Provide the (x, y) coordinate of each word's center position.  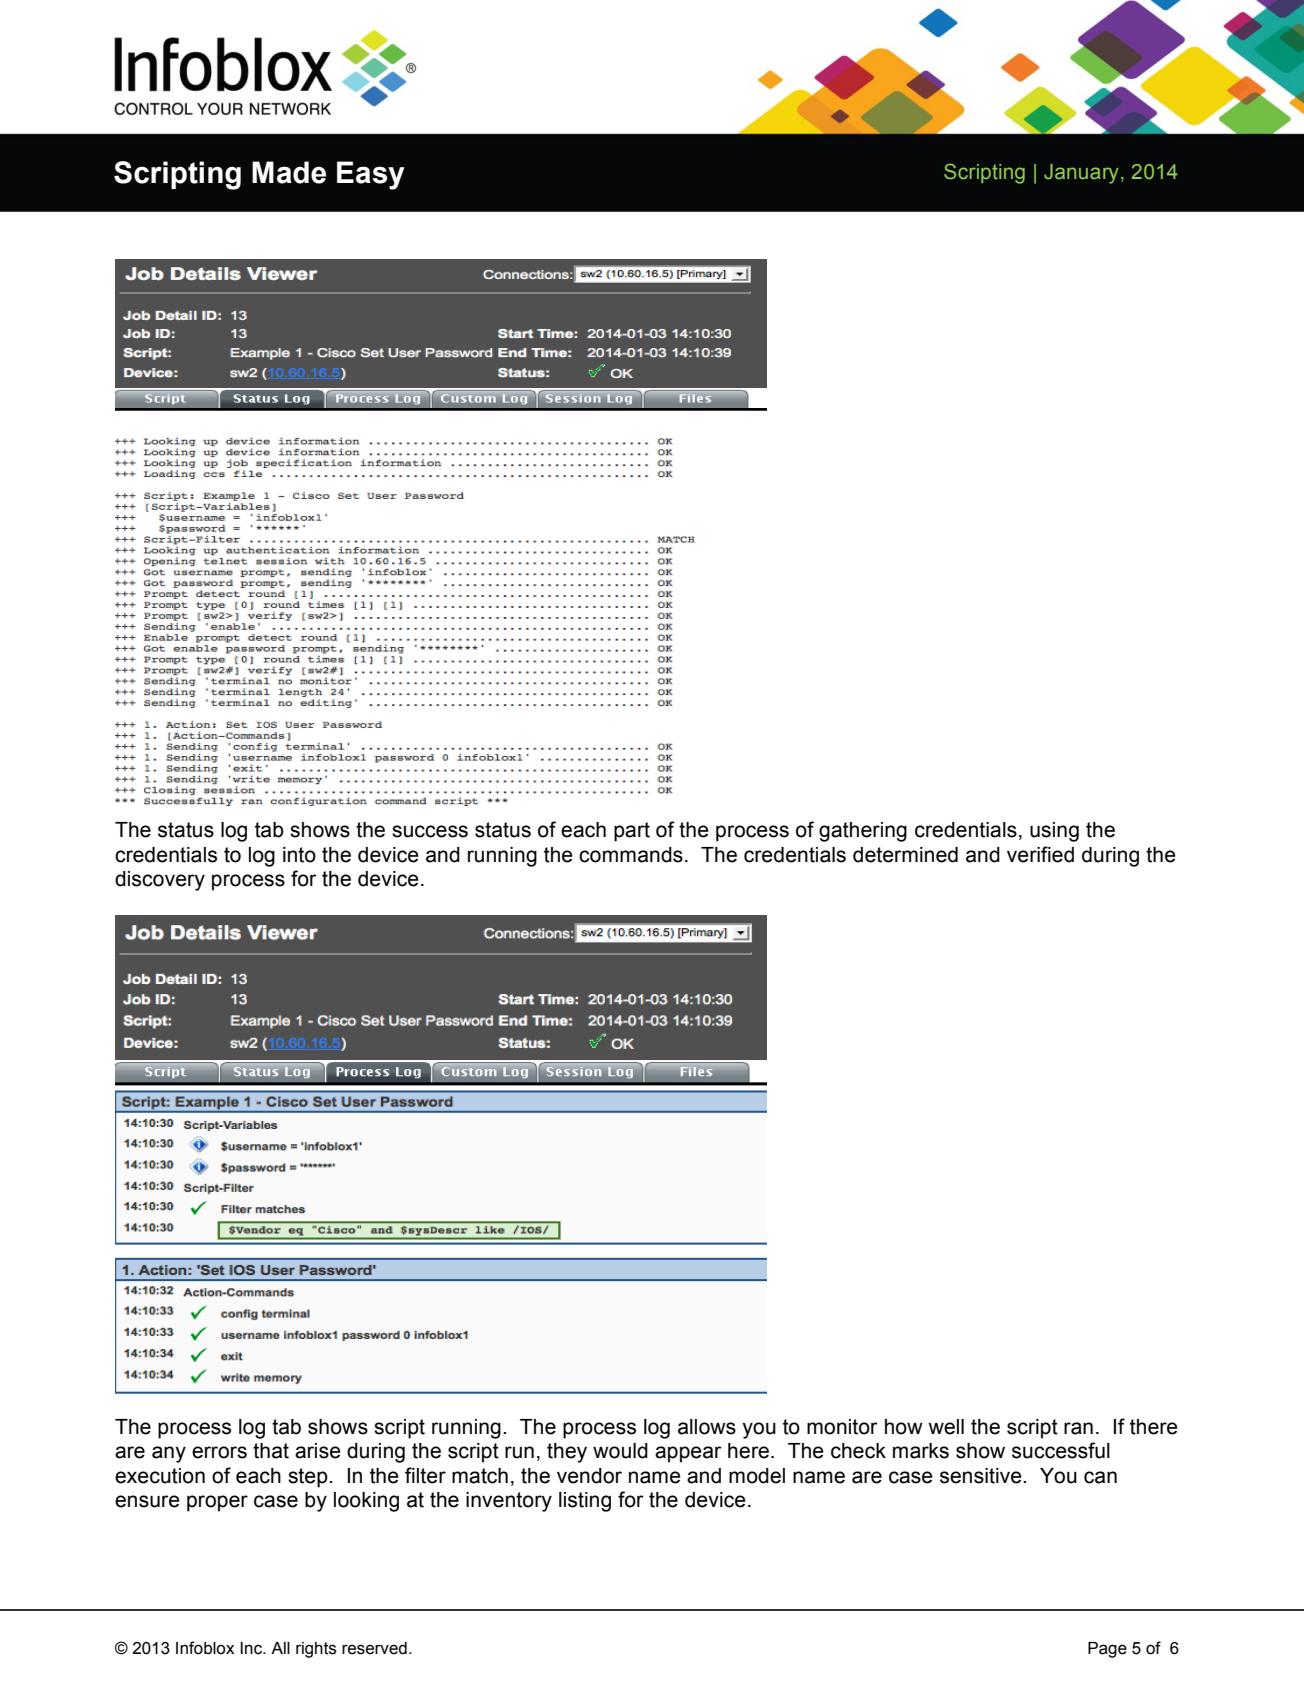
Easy (371, 175)
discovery (160, 881)
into (299, 855)
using (1054, 832)
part (632, 832)
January (1081, 174)
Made (289, 172)
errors (219, 1452)
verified (1040, 854)
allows (707, 1427)
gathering (863, 832)
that (271, 1451)
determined (905, 855)
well (946, 1427)
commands (631, 855)
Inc (252, 1648)
